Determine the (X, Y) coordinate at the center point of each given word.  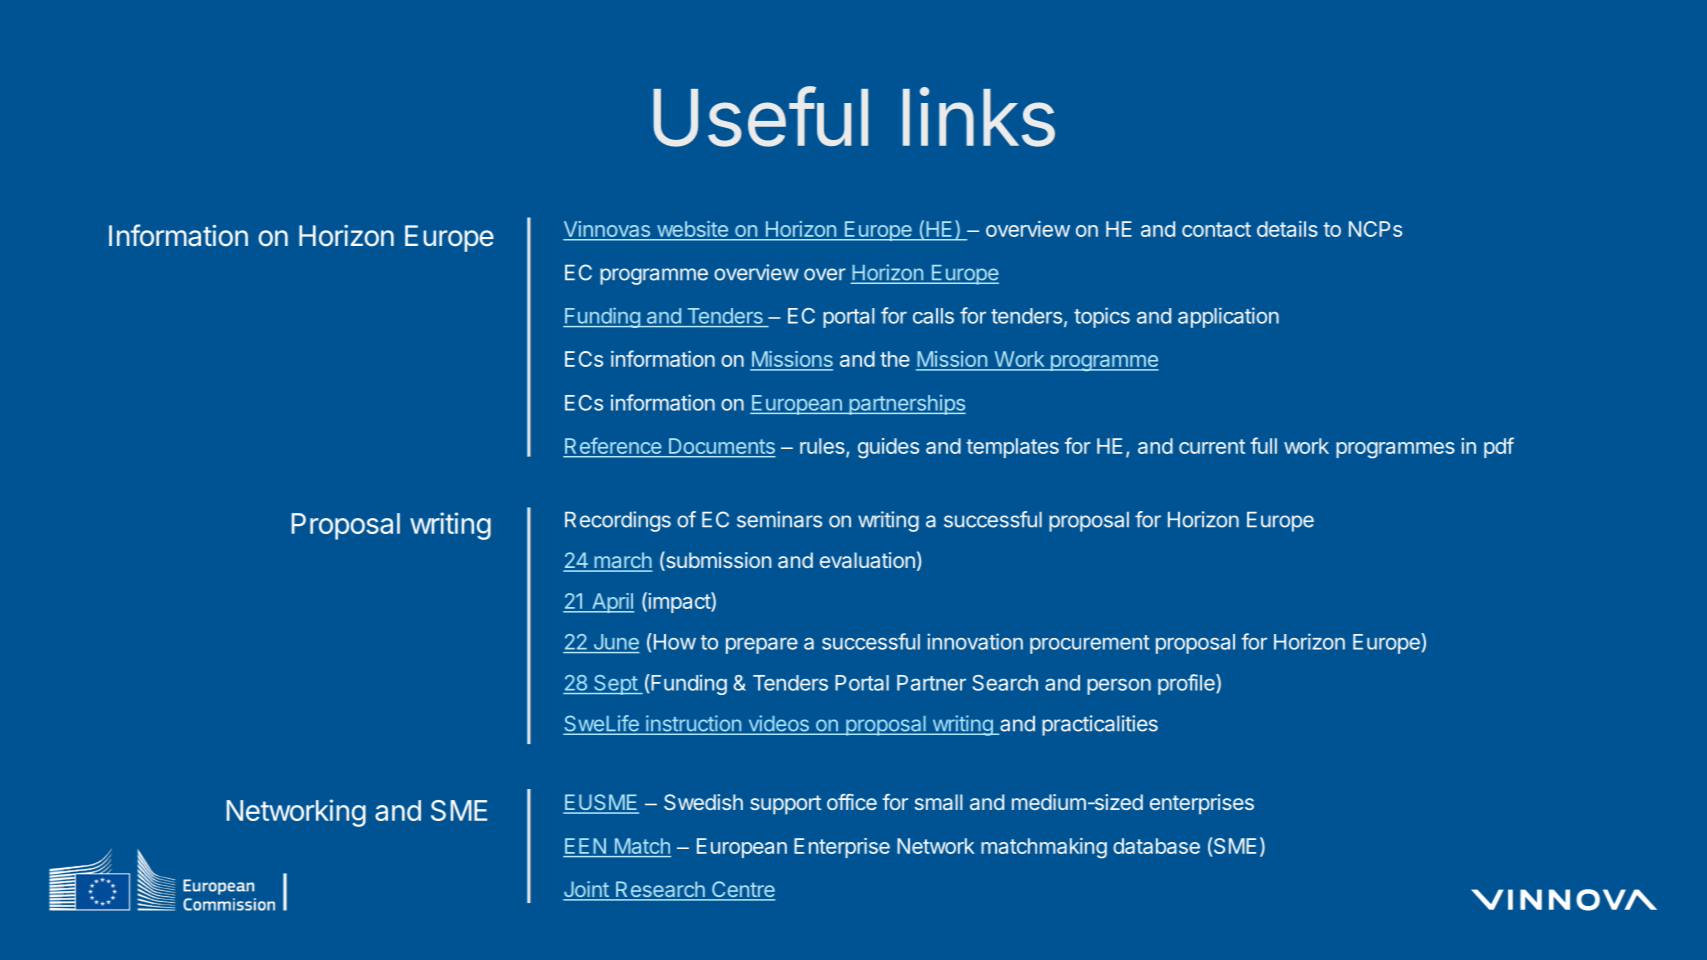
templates (1013, 448)
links (979, 117)
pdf (1499, 447)
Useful (760, 116)
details (1287, 229)
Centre (742, 890)
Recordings (618, 521)
